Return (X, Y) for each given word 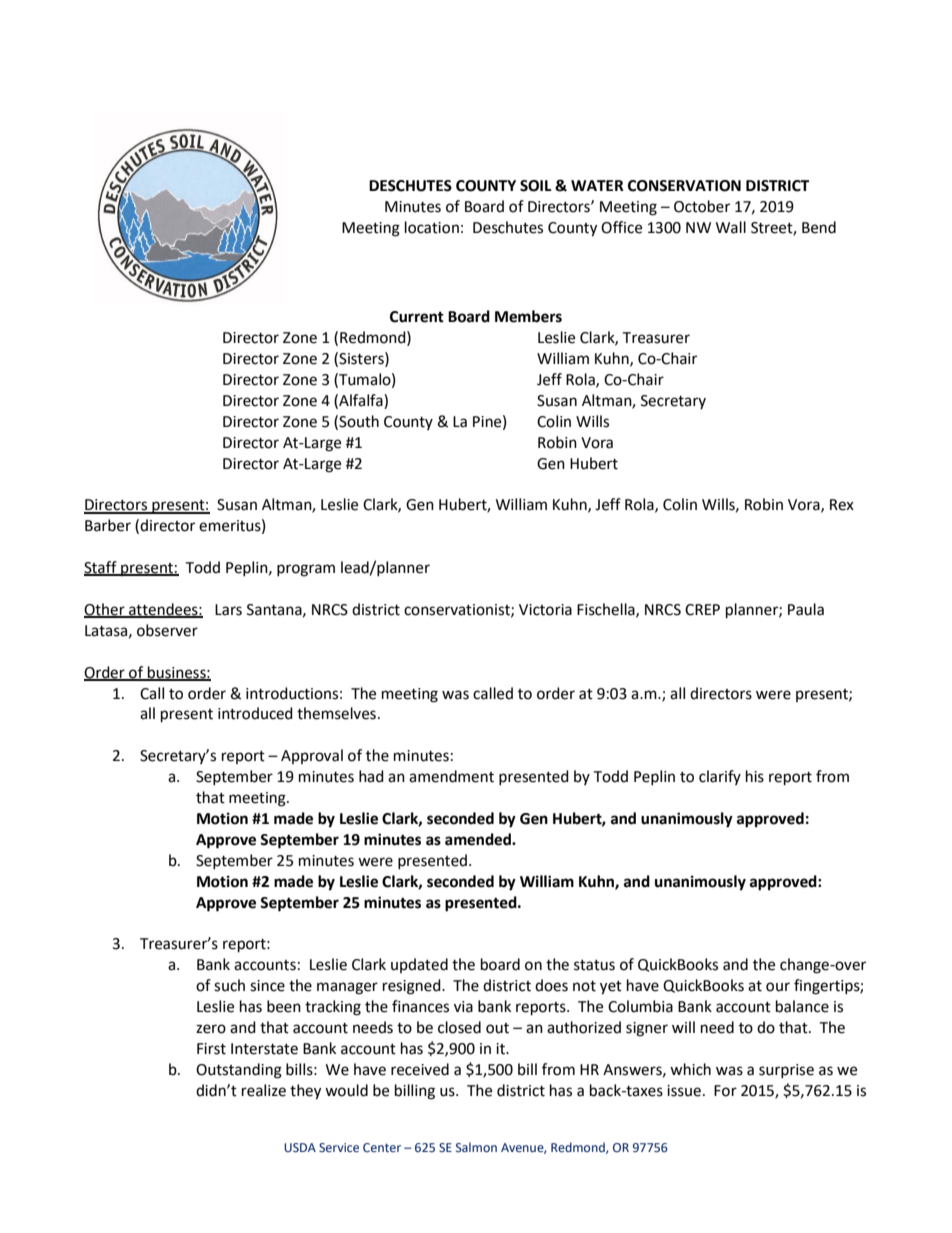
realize (264, 1090)
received (420, 1069)
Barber (108, 525)
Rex (842, 505)
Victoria (545, 610)
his (755, 776)
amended (479, 839)
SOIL (536, 186)
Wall (731, 227)
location (432, 227)
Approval (312, 756)
